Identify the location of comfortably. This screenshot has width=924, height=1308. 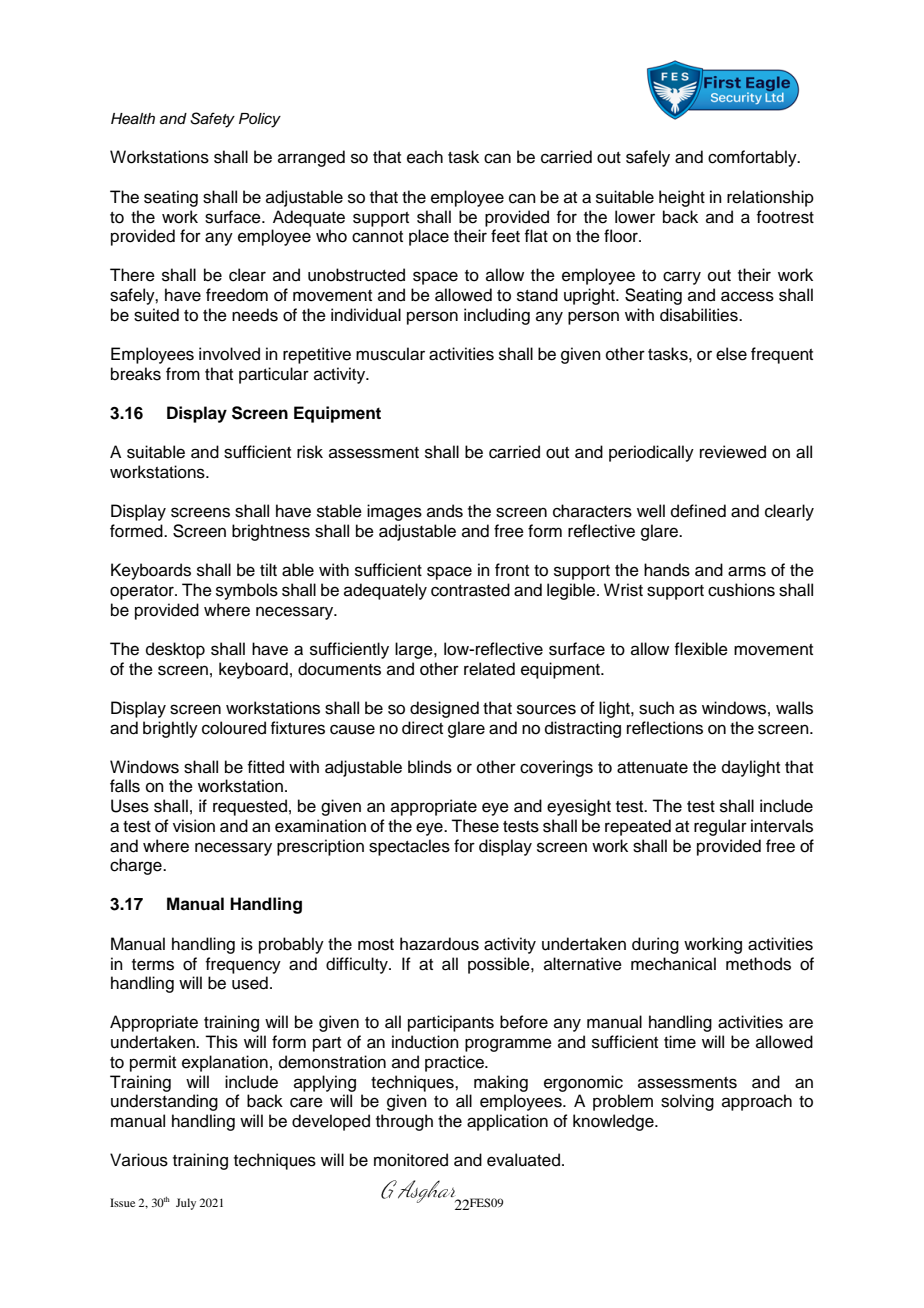
(753, 158).
